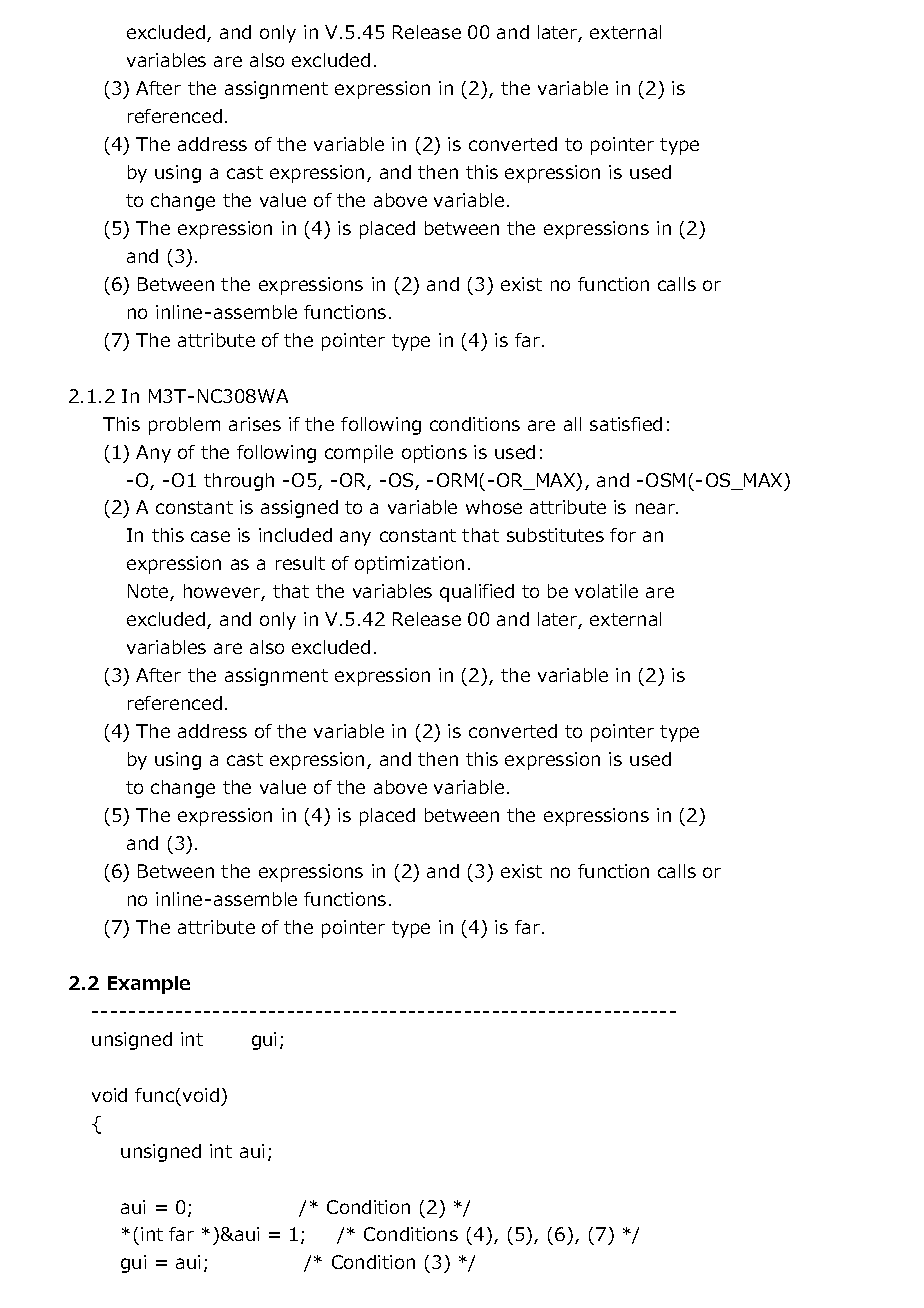 The height and width of the screenshot is (1308, 924). I want to click on problem, so click(184, 426).
